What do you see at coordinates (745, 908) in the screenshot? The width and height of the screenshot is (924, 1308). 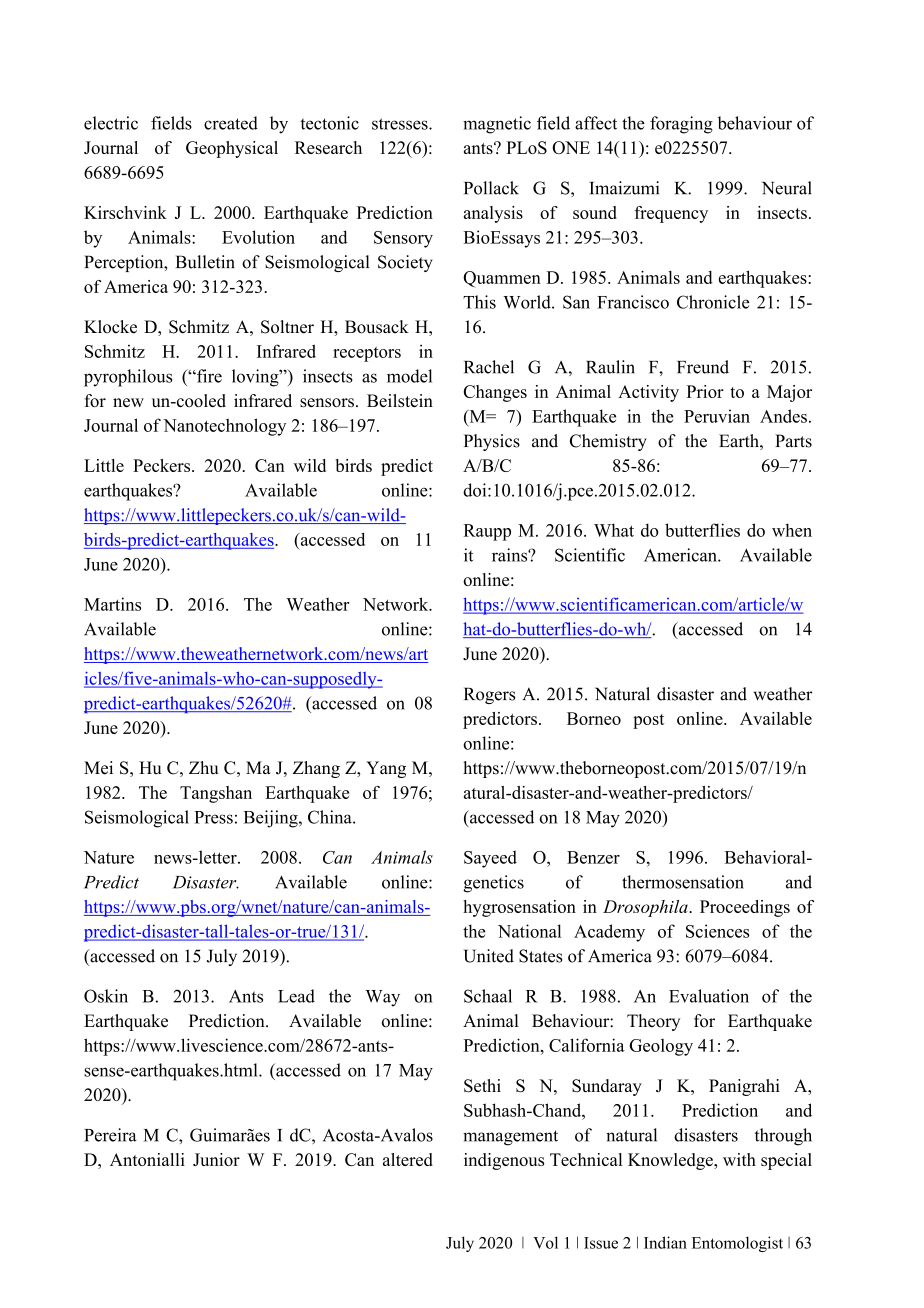 I see `Proceedings` at bounding box center [745, 908].
